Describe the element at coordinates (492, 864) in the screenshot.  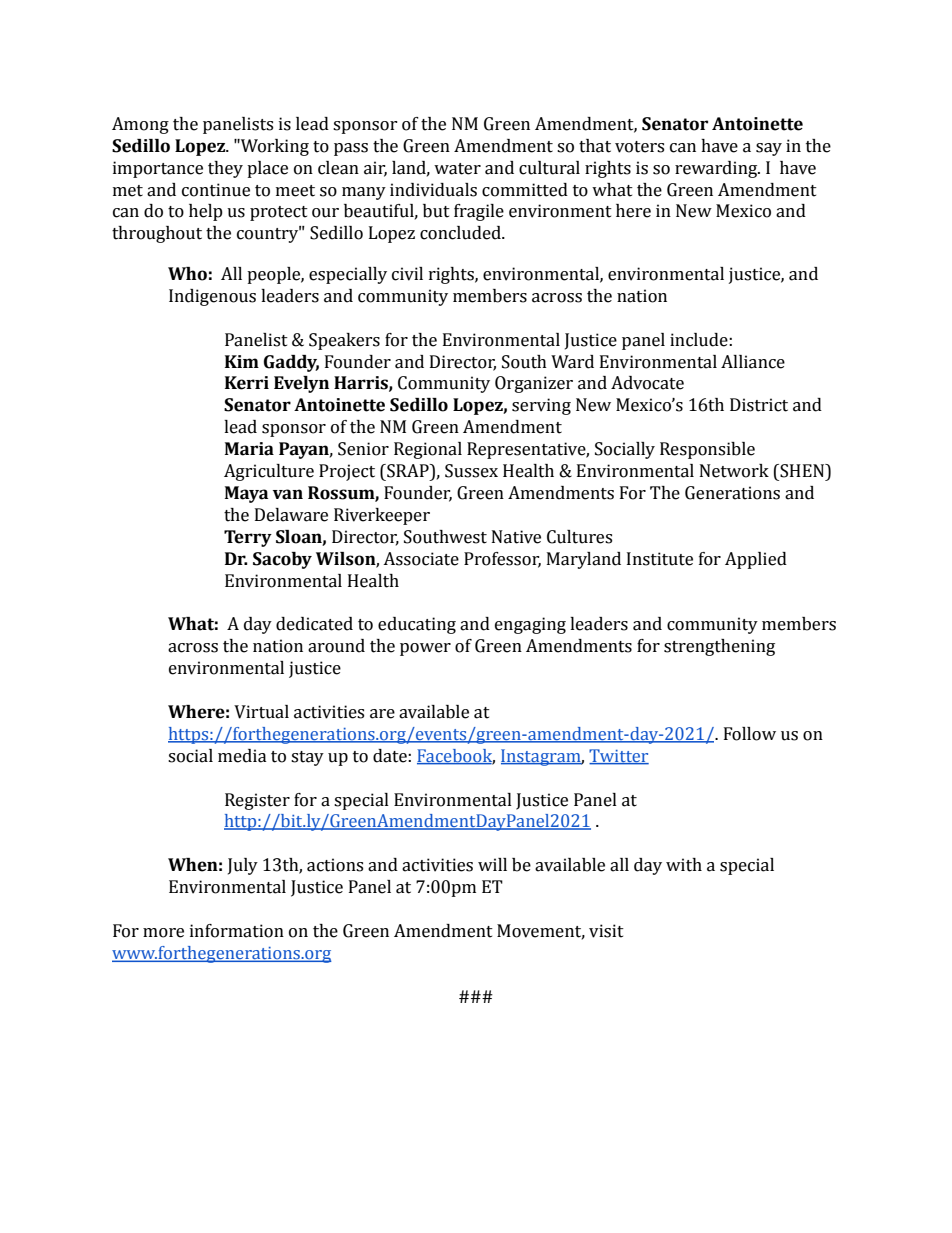
I see `will` at that location.
